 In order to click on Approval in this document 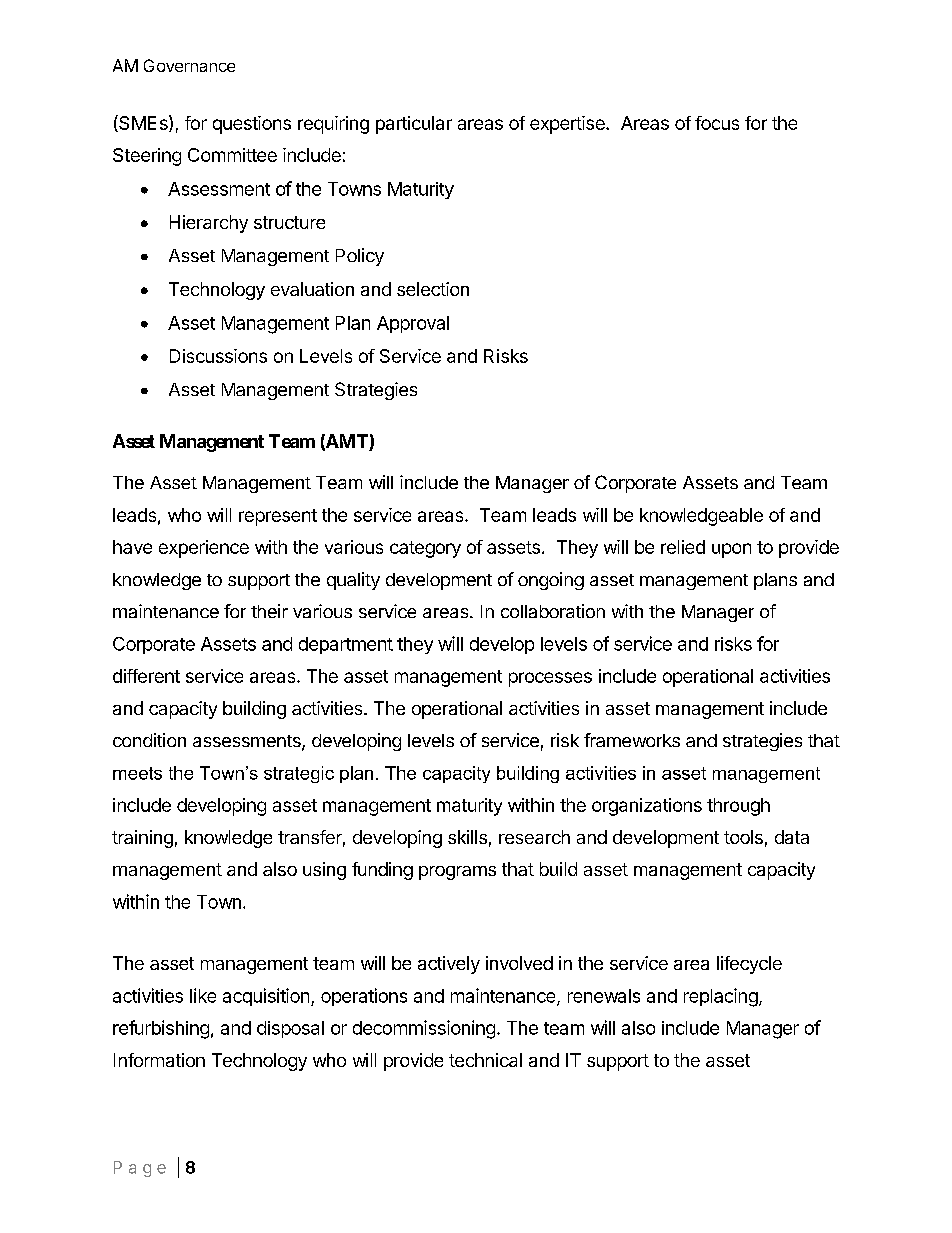, I will do `click(413, 324)`.
